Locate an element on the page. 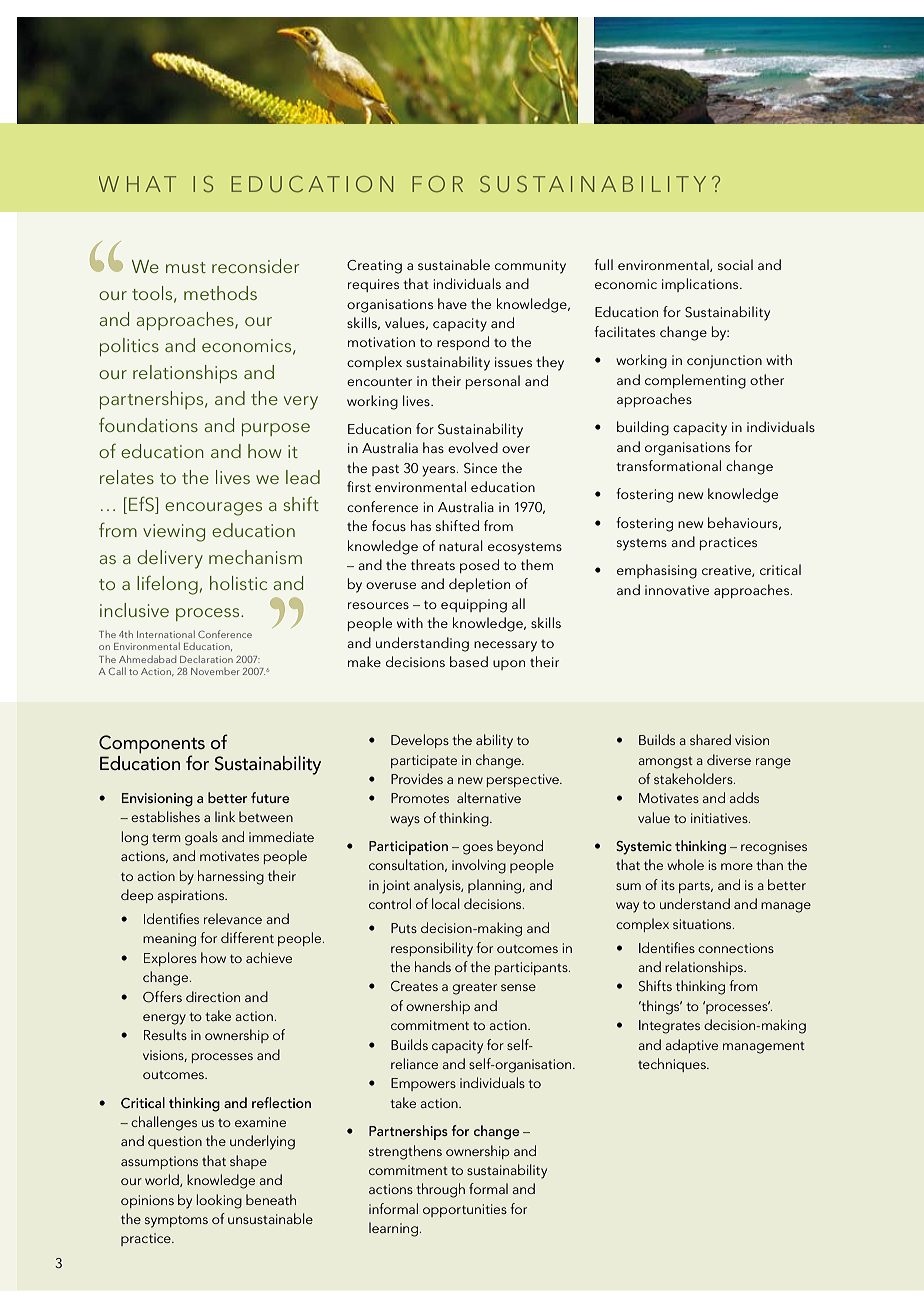 Image resolution: width=924 pixels, height=1308 pixels. through is located at coordinates (440, 1190).
